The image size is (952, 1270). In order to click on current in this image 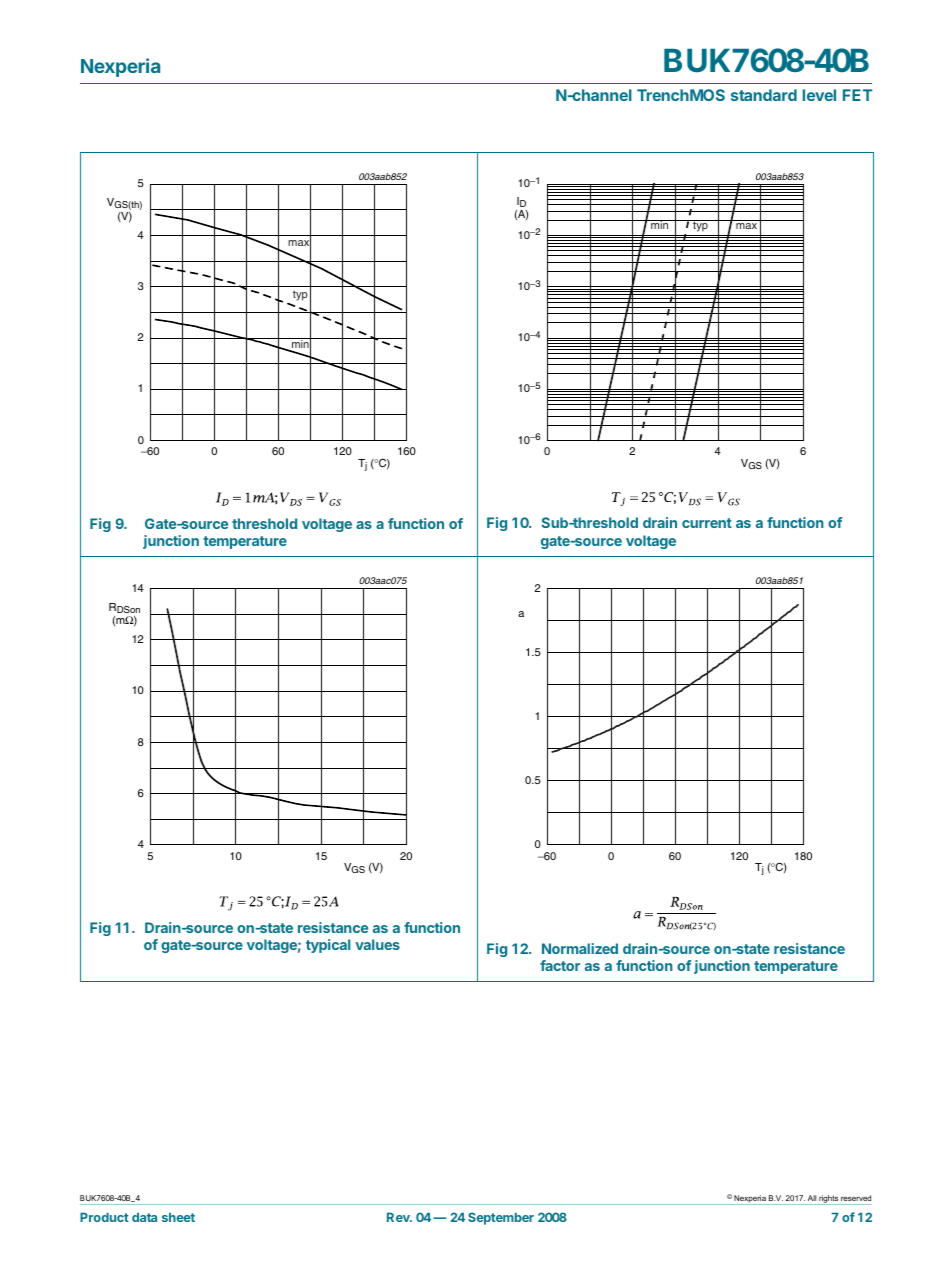, I will do `click(707, 523)`.
